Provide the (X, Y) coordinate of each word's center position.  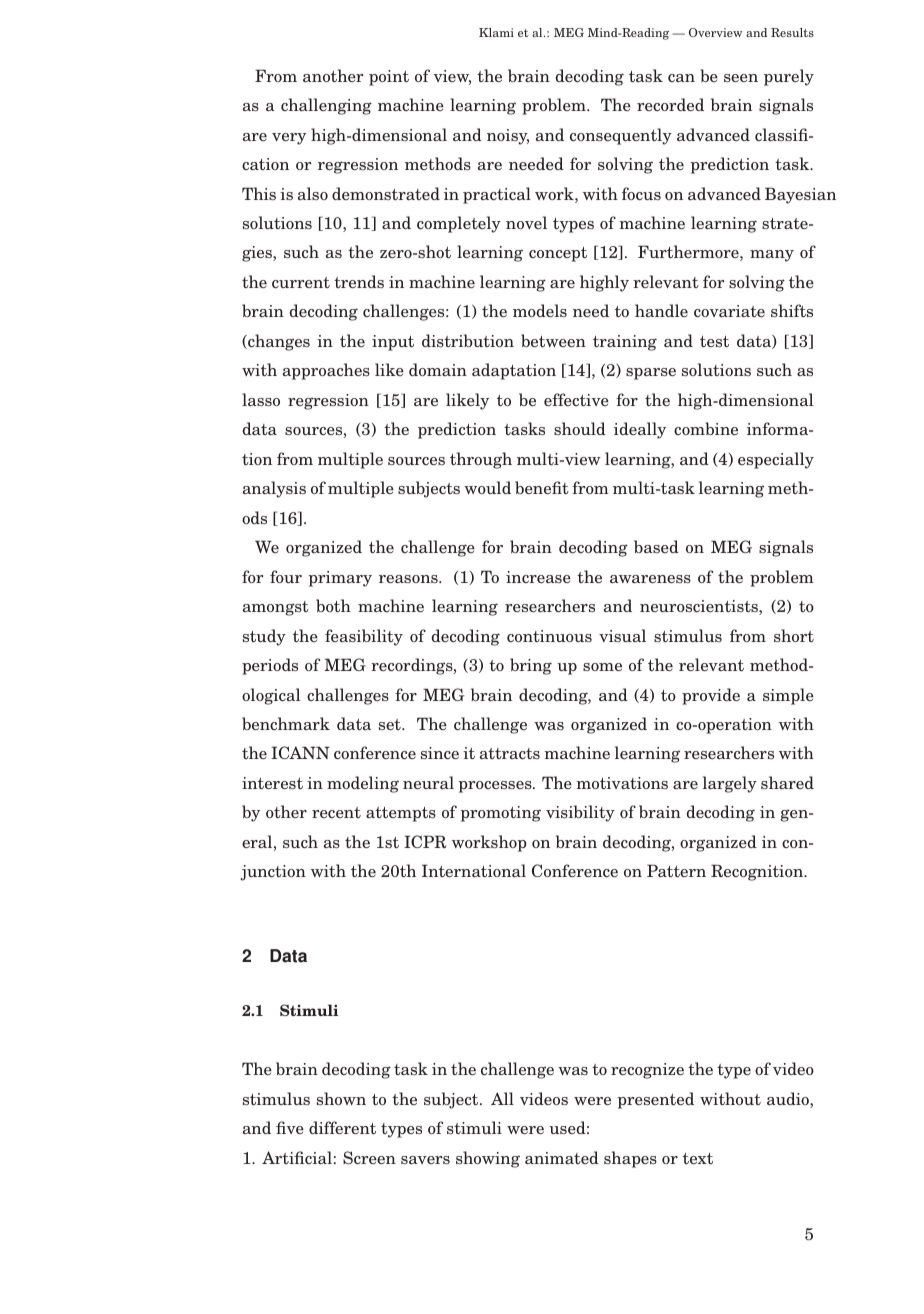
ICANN (300, 752)
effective (576, 399)
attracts (510, 753)
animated (562, 1157)
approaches (326, 371)
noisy (508, 137)
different (342, 1127)
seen (741, 78)
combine (706, 428)
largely (730, 784)
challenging (326, 106)
